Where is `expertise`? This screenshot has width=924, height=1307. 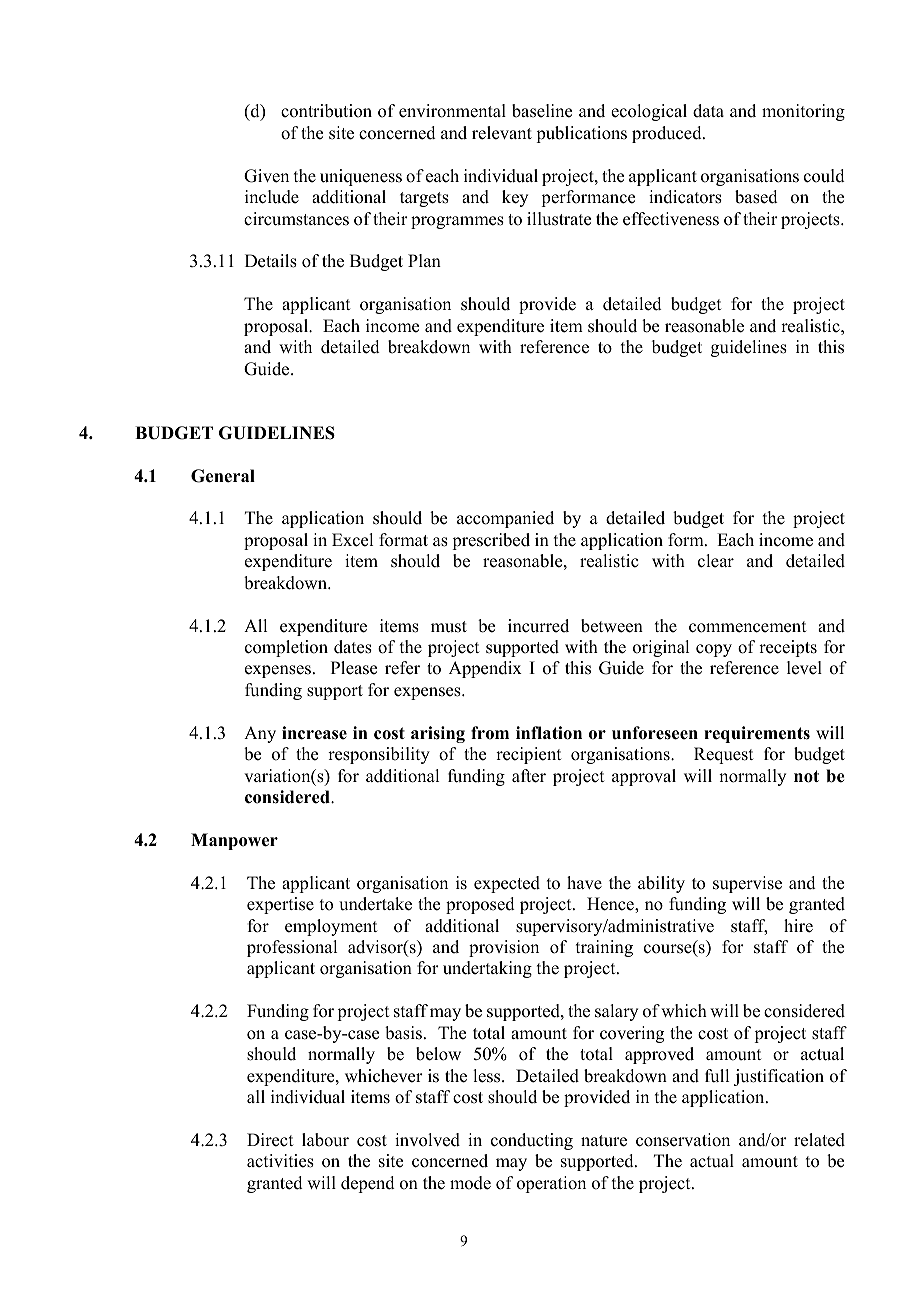 expertise is located at coordinates (280, 905).
